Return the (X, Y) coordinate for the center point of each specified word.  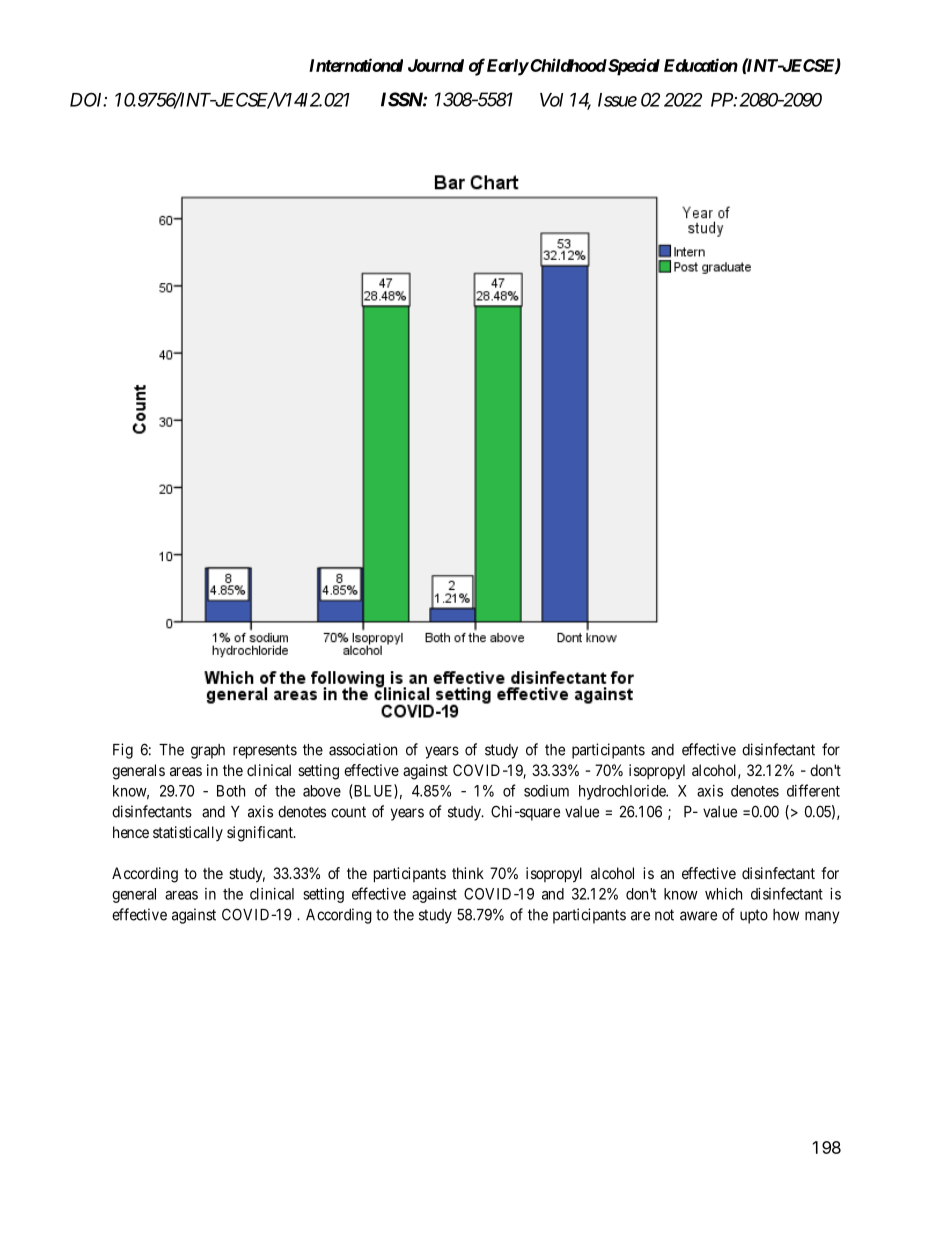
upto (754, 916)
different (813, 790)
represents (265, 751)
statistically (188, 833)
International (356, 65)
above (322, 791)
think (468, 873)
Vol (551, 100)
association (363, 749)
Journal (436, 65)
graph (208, 751)
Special (633, 67)
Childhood (567, 65)
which (723, 894)
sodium (546, 791)
